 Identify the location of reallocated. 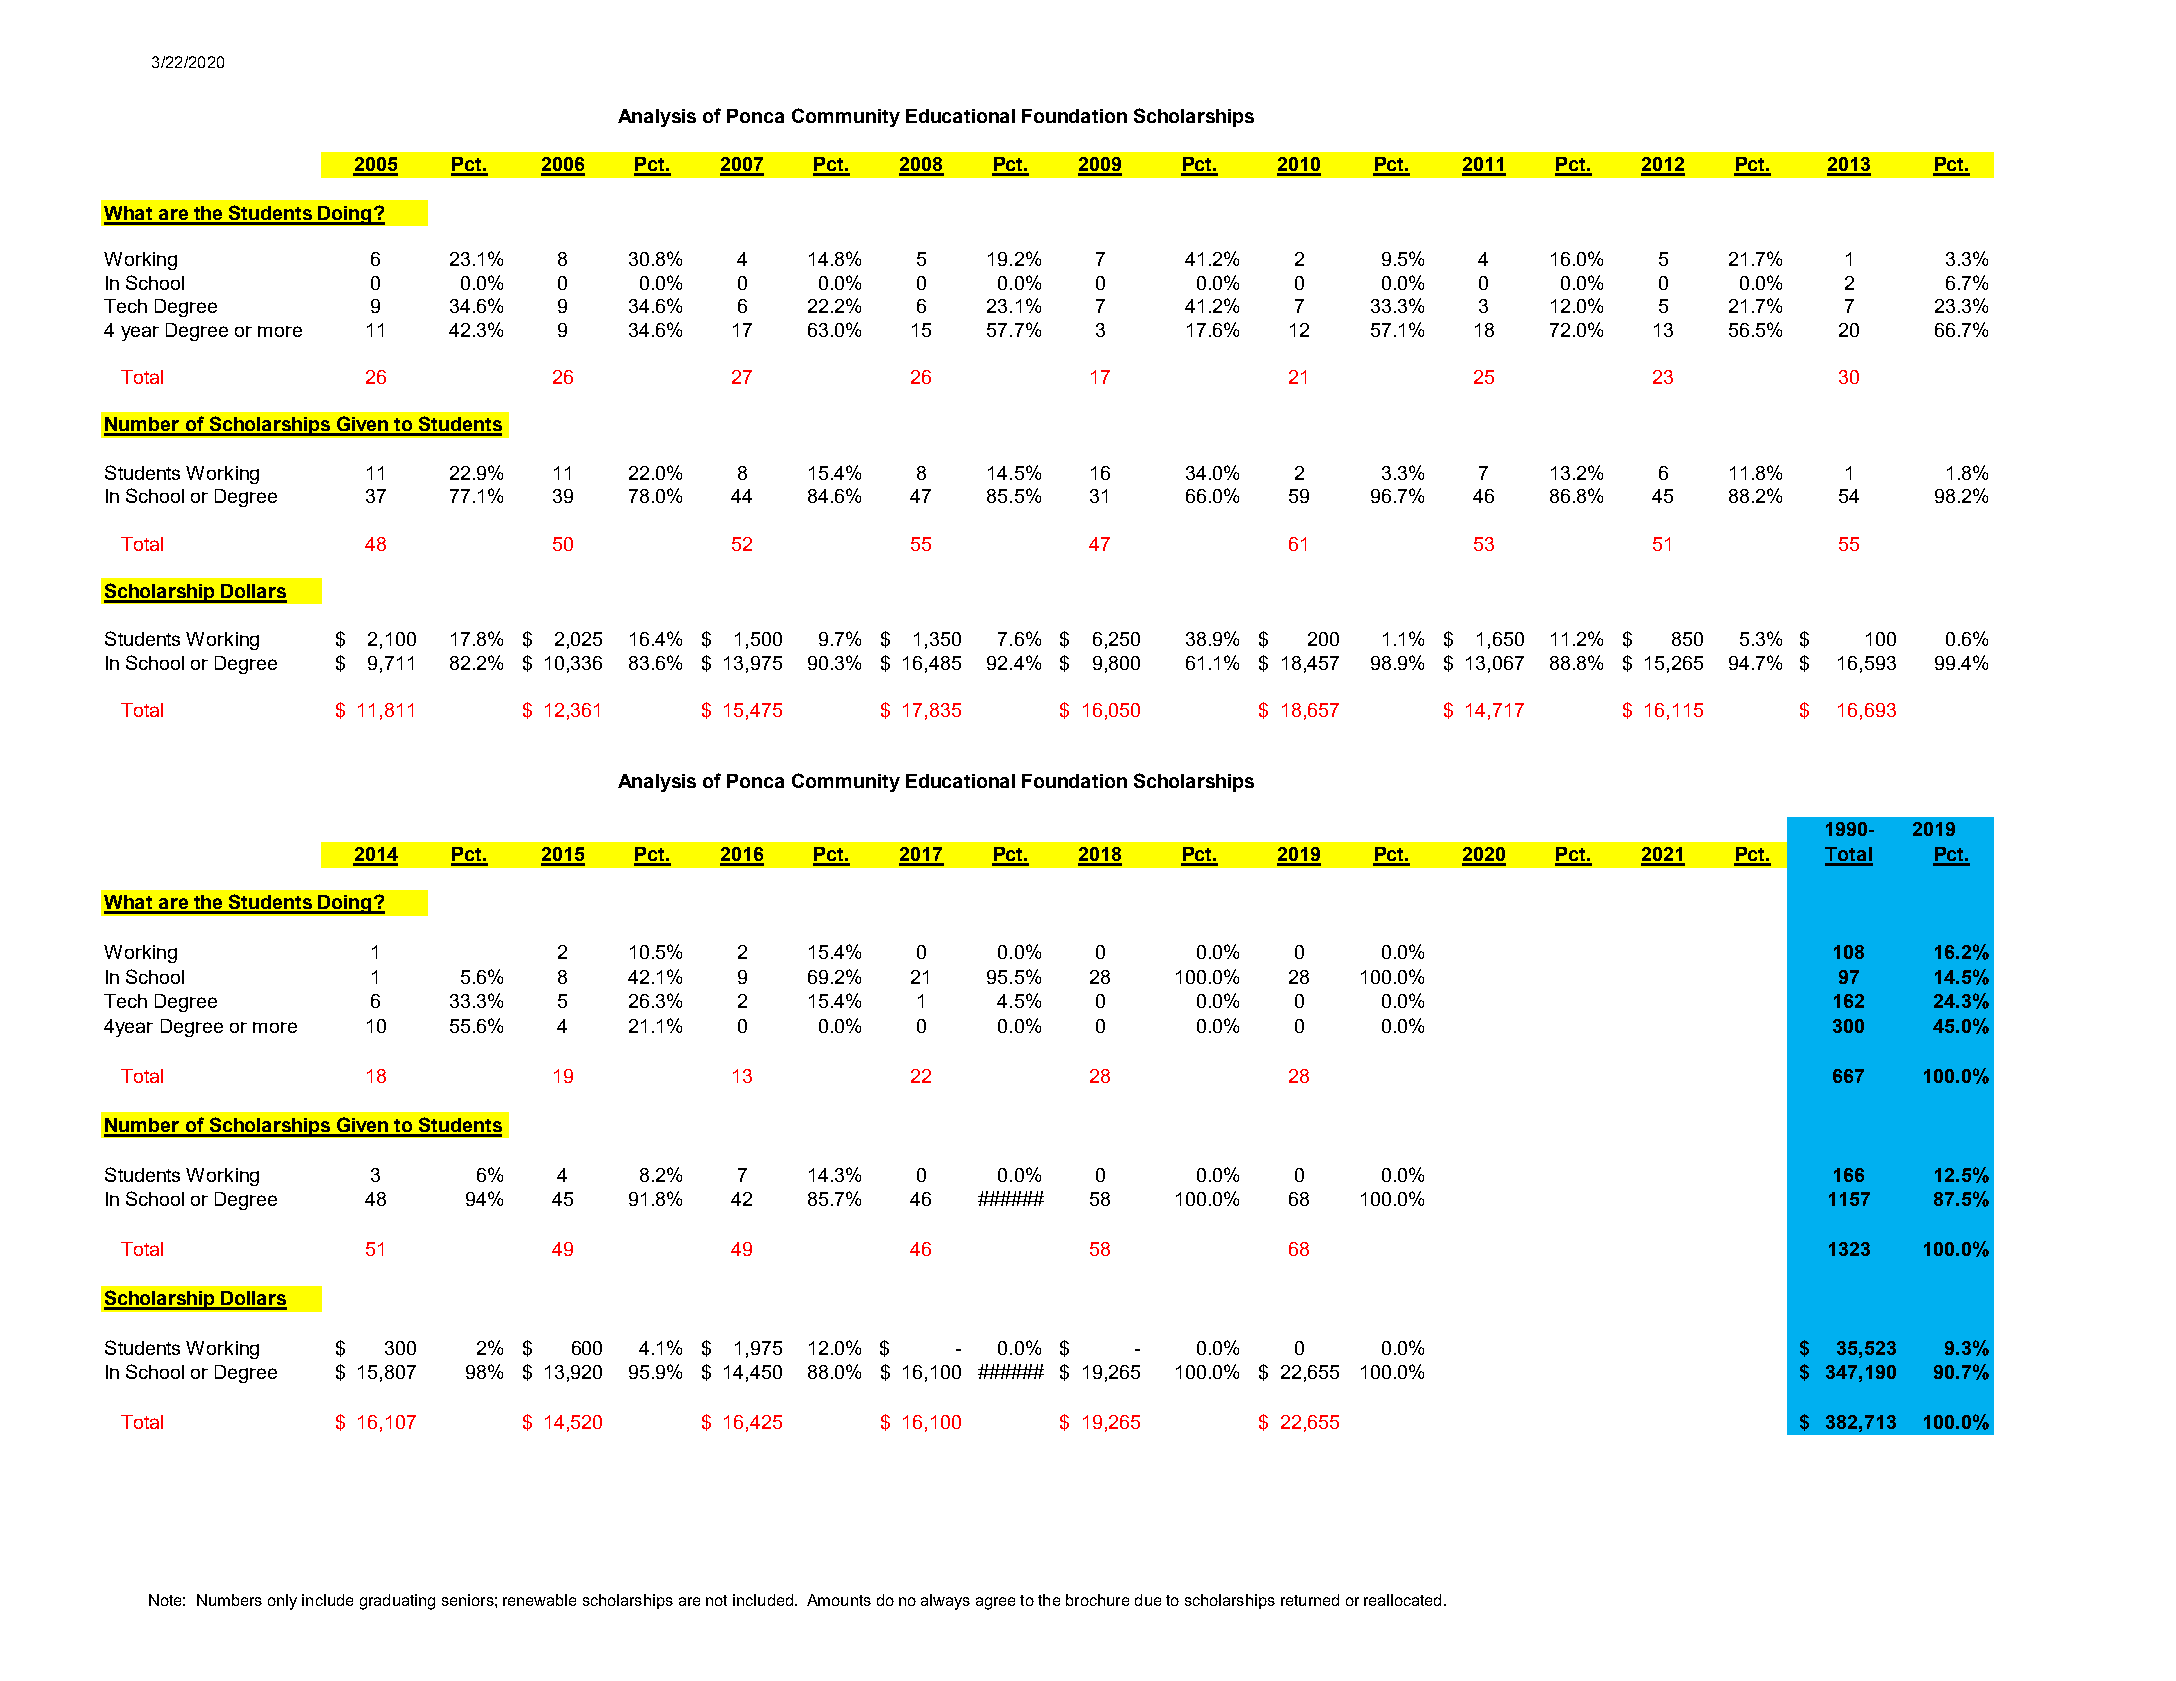
(1402, 1600).
